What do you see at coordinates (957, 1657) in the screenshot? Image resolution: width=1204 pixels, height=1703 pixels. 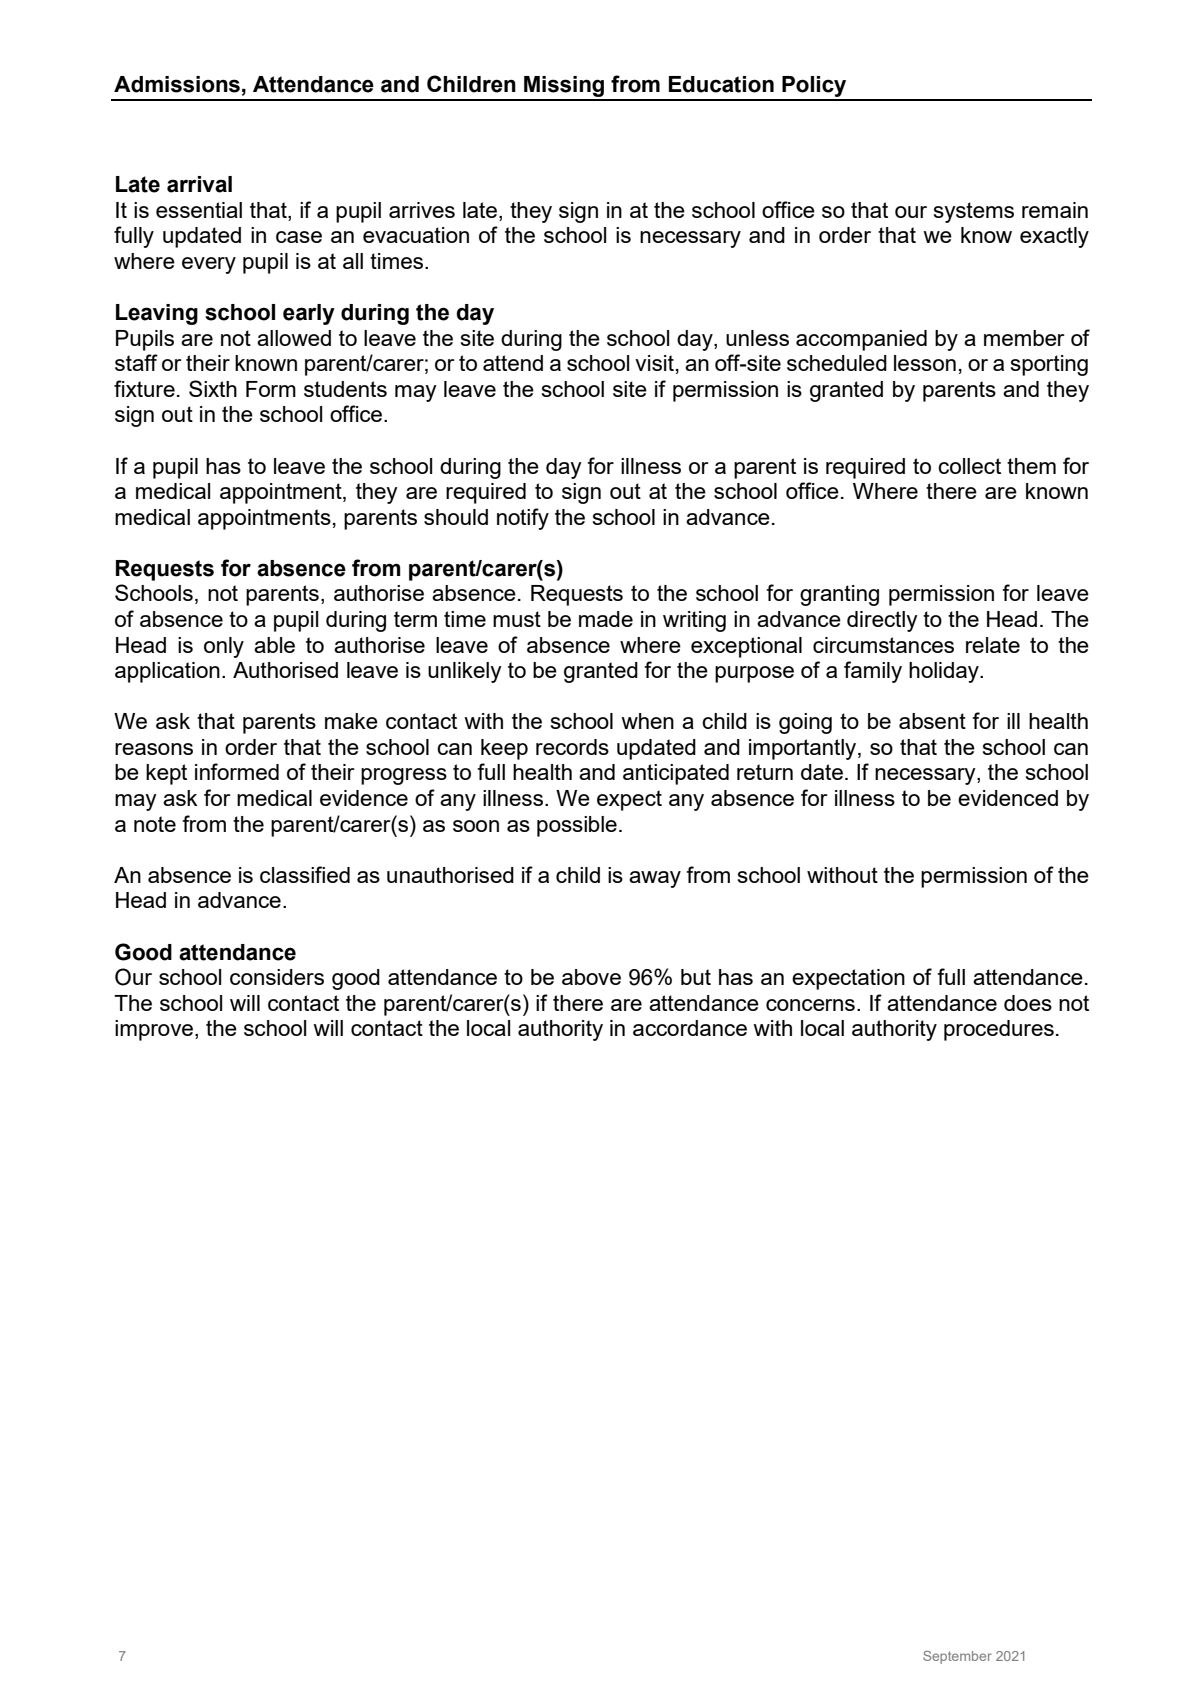 I see `September` at bounding box center [957, 1657].
